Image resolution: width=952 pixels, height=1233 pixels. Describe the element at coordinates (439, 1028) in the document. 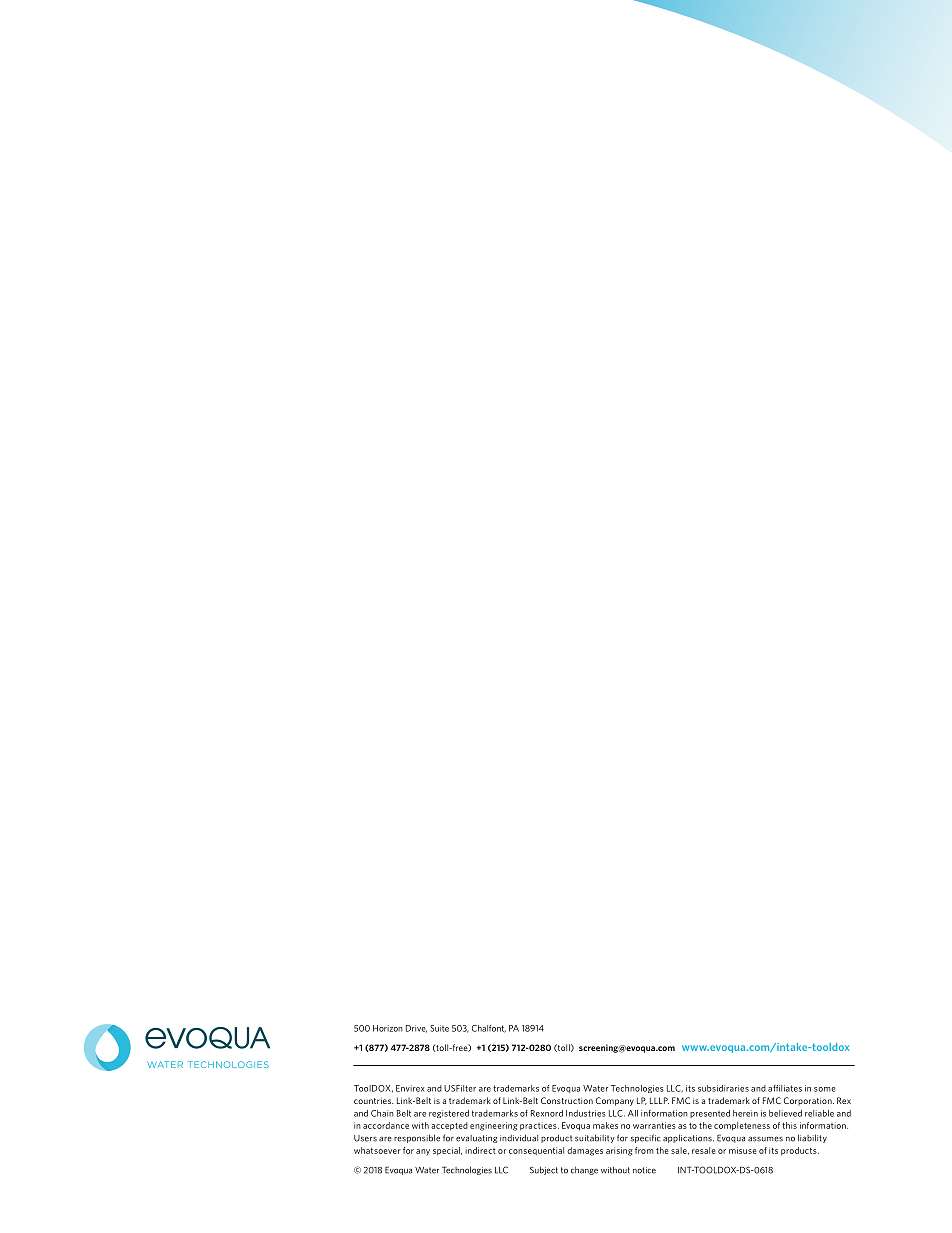

I see `Suite` at that location.
